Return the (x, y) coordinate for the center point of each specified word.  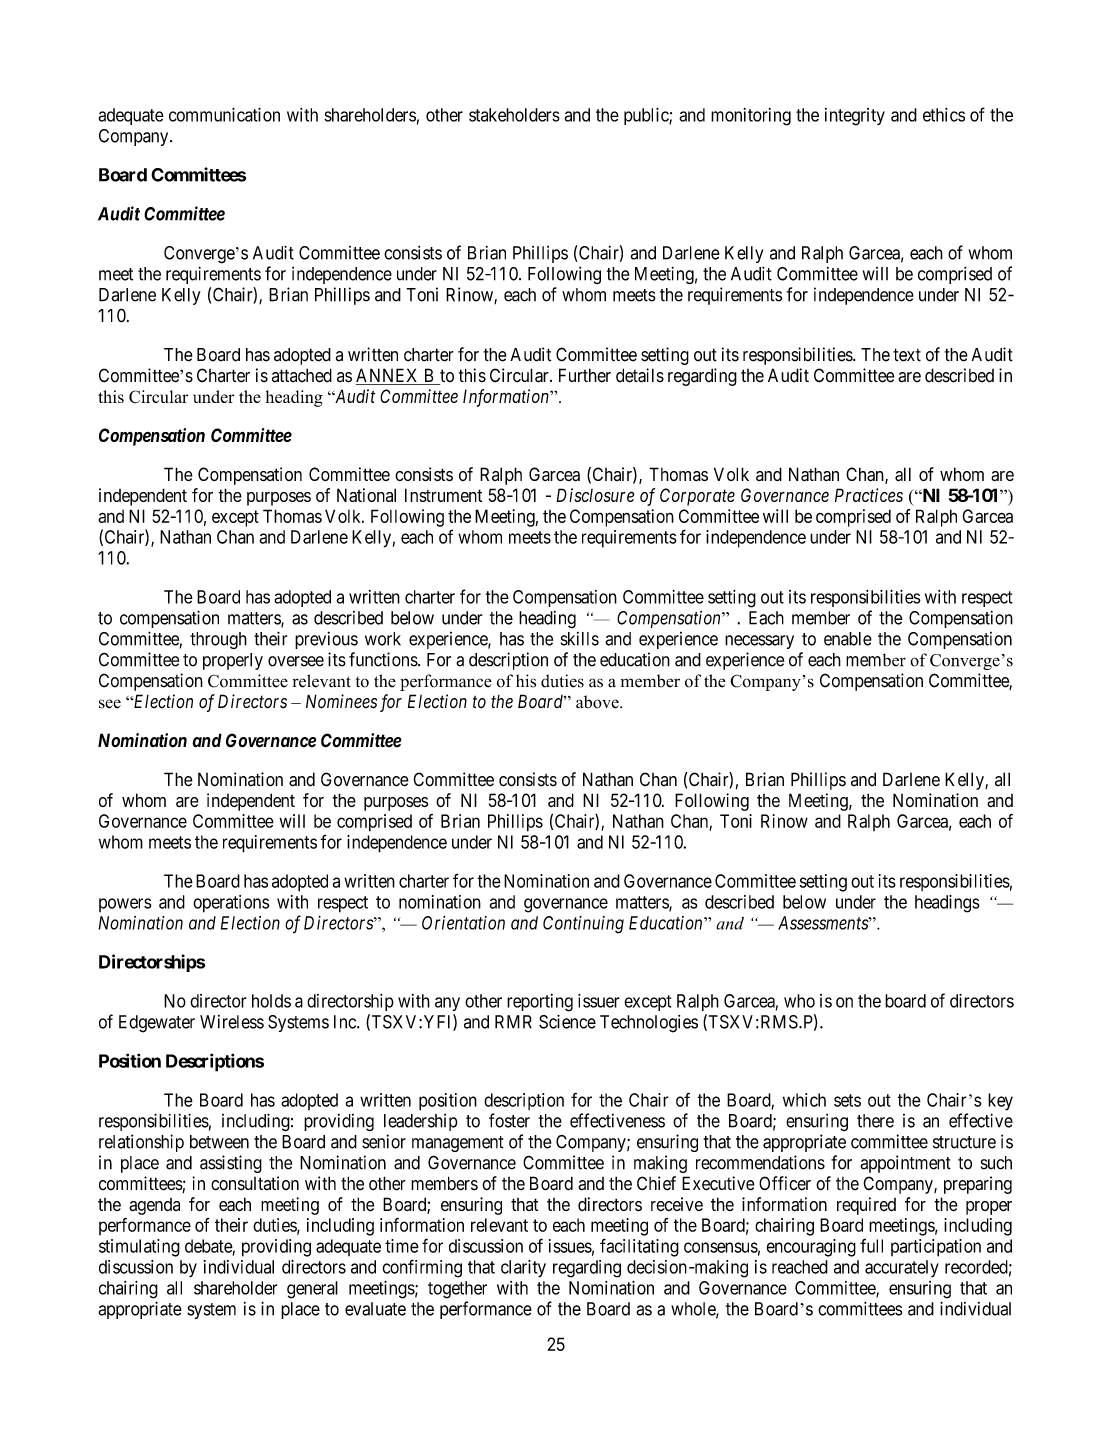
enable (848, 639)
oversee (296, 661)
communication (224, 114)
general (312, 1290)
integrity (855, 117)
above (598, 702)
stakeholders (514, 115)
